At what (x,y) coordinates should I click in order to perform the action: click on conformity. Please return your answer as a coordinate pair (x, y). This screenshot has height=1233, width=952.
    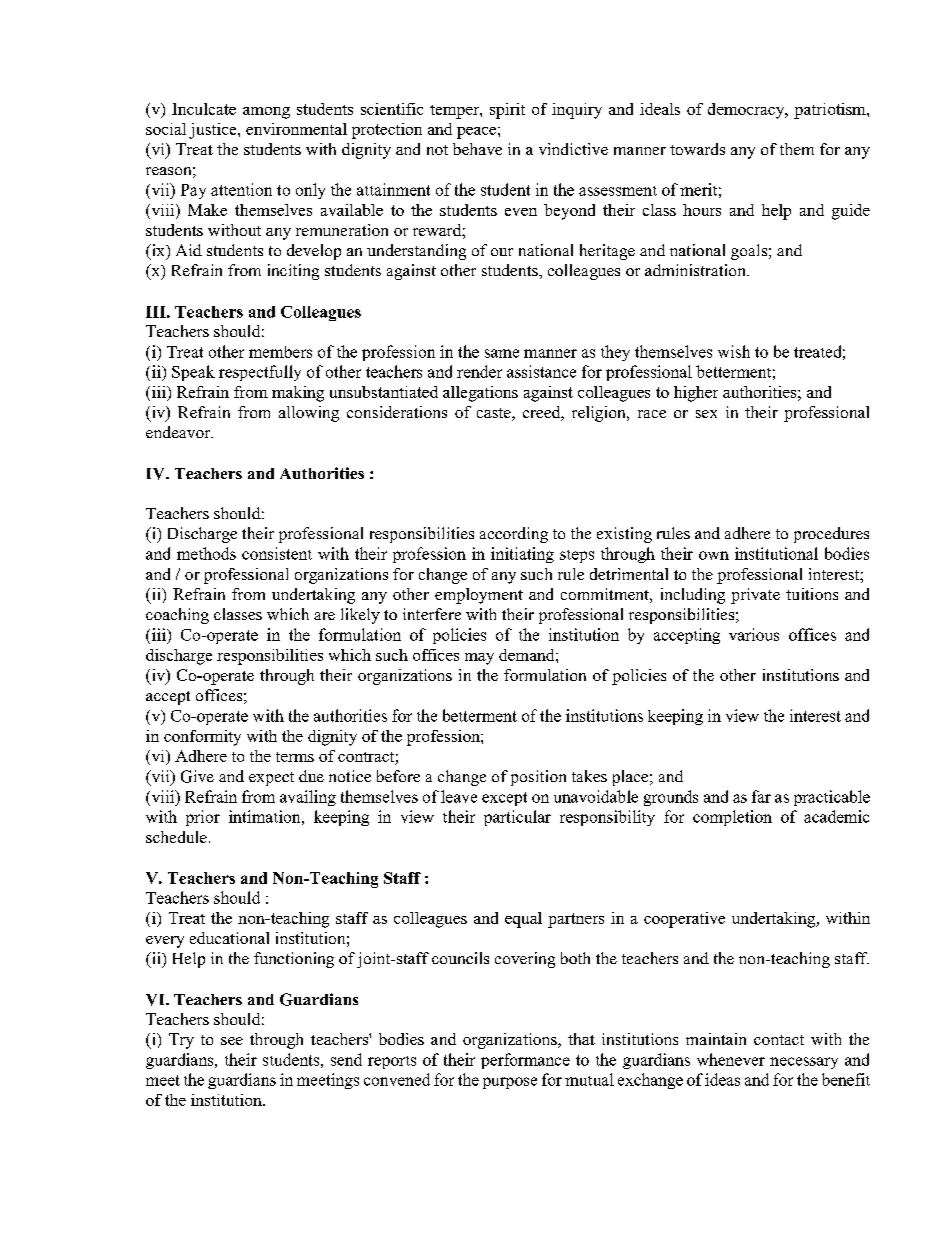
    Looking at the image, I should click on (202, 738).
